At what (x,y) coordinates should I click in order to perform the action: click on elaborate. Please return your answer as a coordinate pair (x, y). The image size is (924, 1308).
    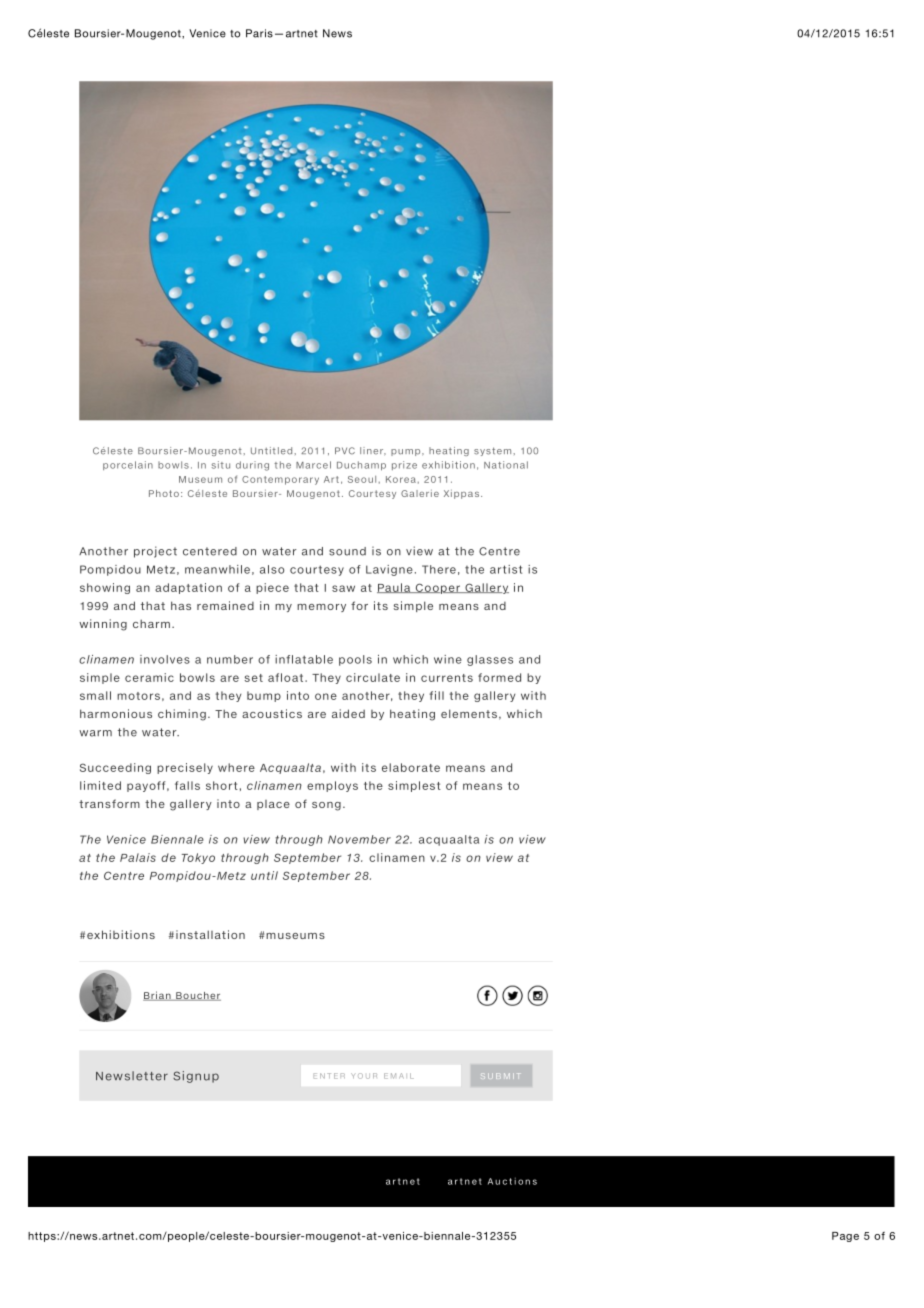
    Looking at the image, I should click on (411, 767).
